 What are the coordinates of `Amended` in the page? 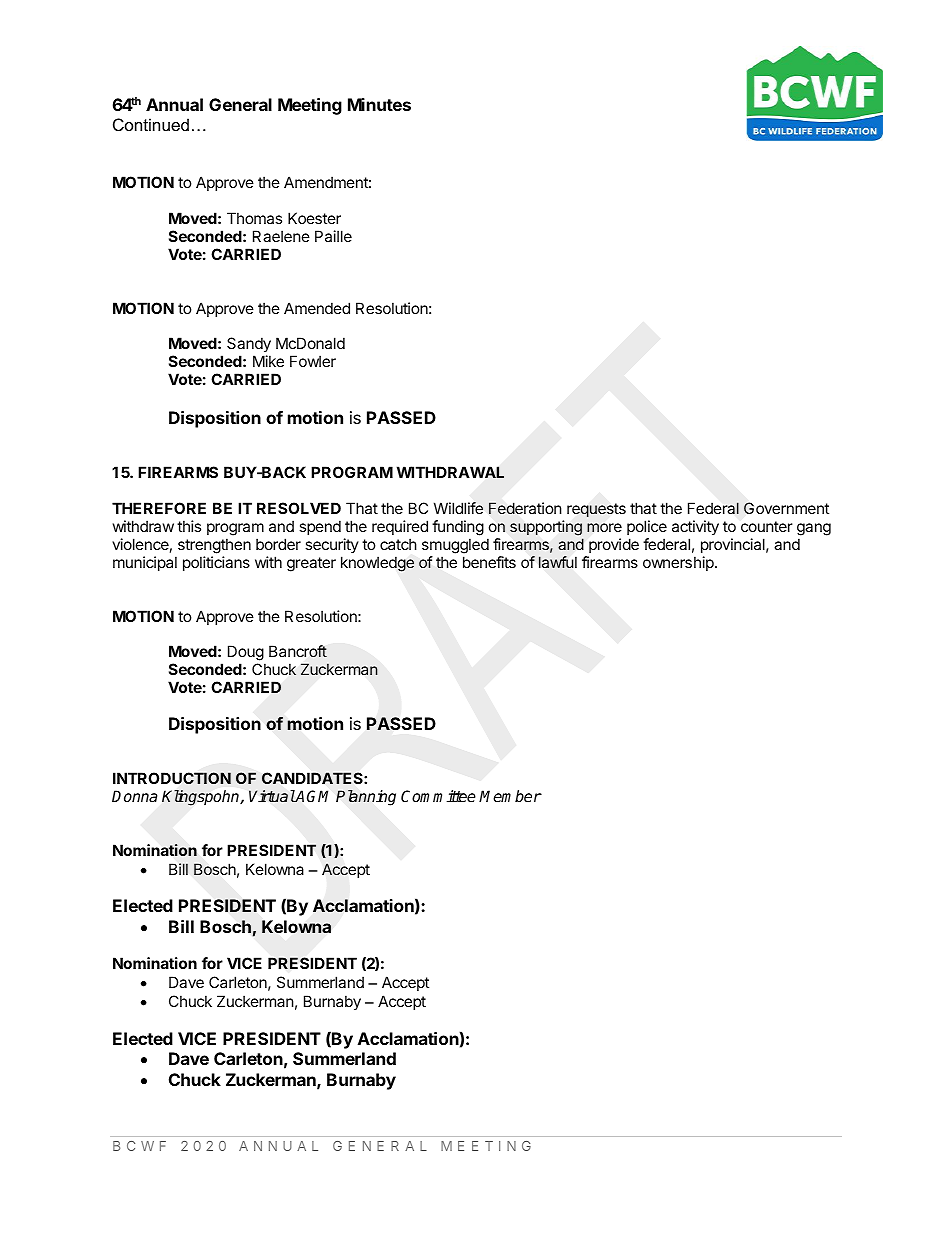 It's located at (317, 308).
